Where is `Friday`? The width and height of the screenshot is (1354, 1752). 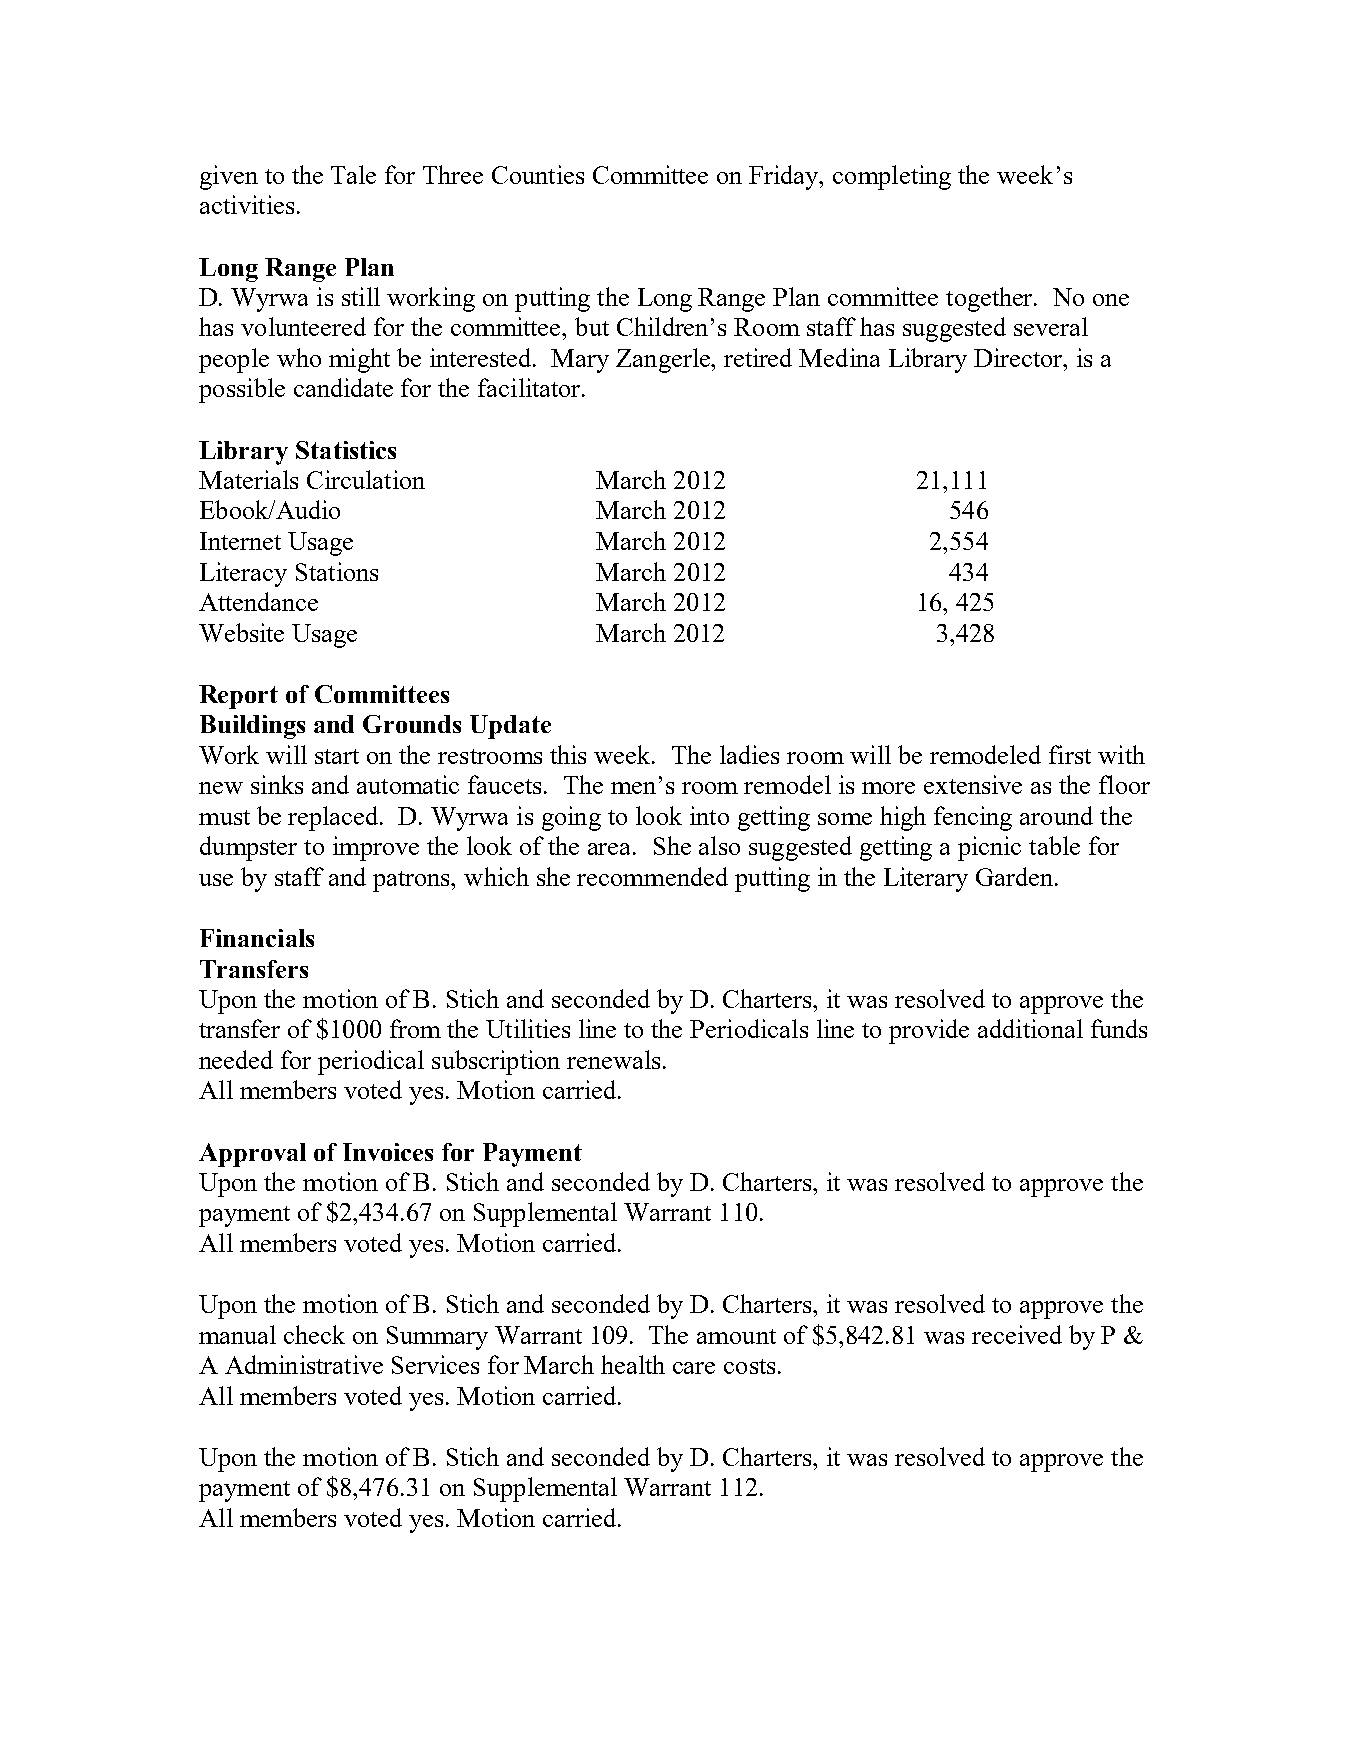 Friday is located at coordinates (785, 177).
